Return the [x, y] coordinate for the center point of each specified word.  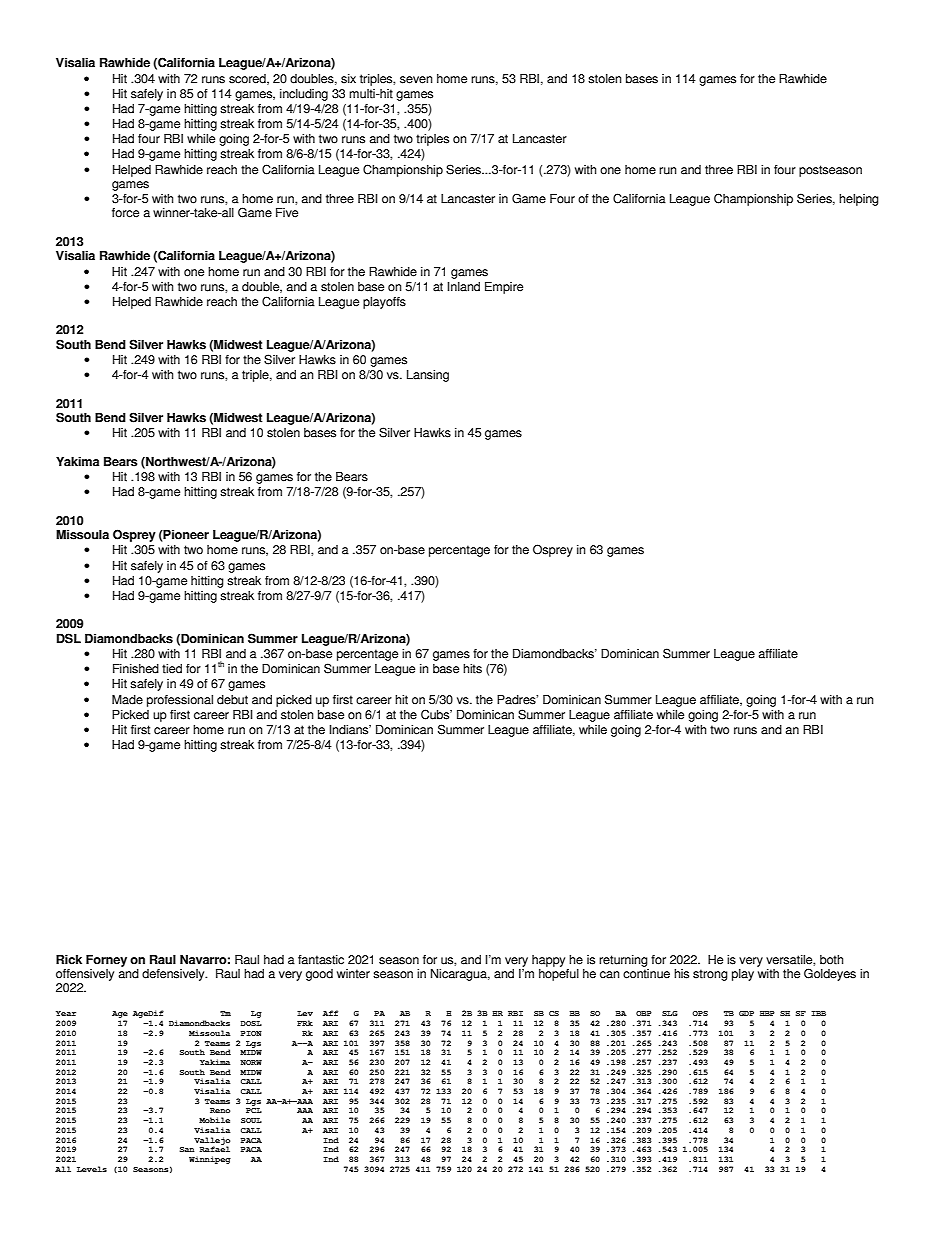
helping [859, 200]
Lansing [428, 376]
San [187, 1149]
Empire [504, 288]
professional [180, 701]
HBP [767, 1013]
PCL [254, 1110]
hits [472, 669]
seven [416, 80]
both [831, 960]
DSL [69, 638]
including [304, 95]
